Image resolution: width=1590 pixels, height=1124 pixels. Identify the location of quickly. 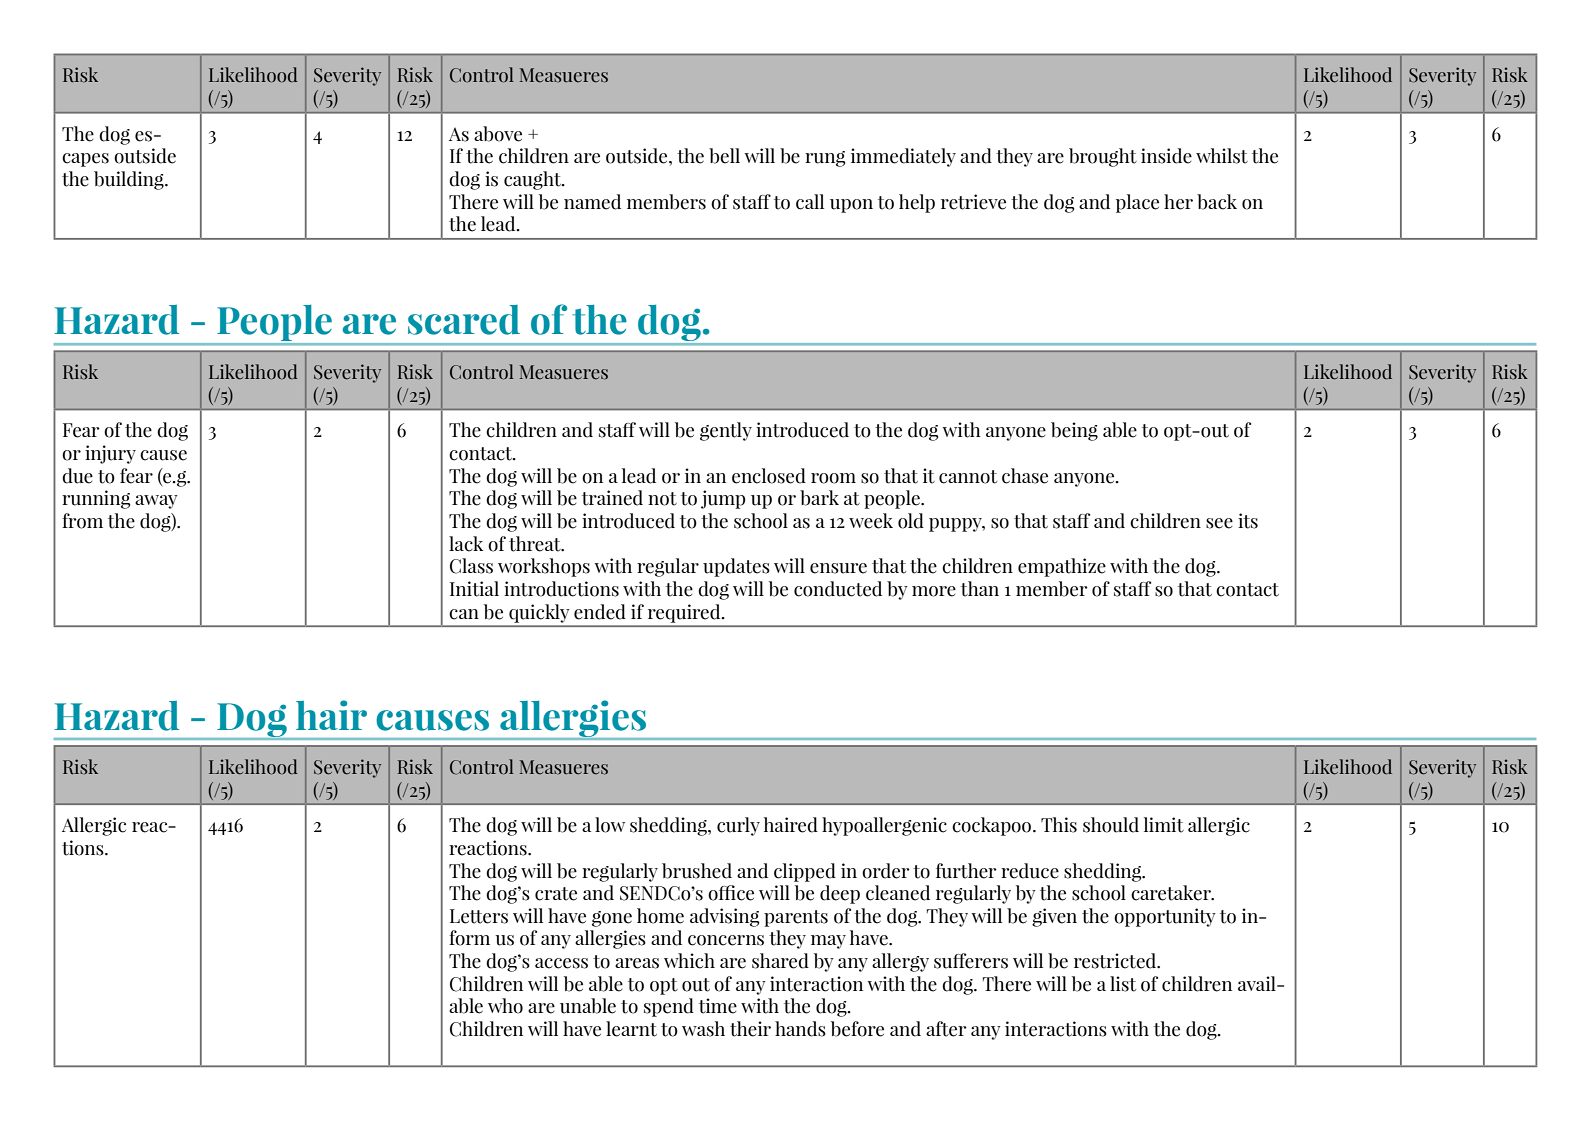
(539, 613).
